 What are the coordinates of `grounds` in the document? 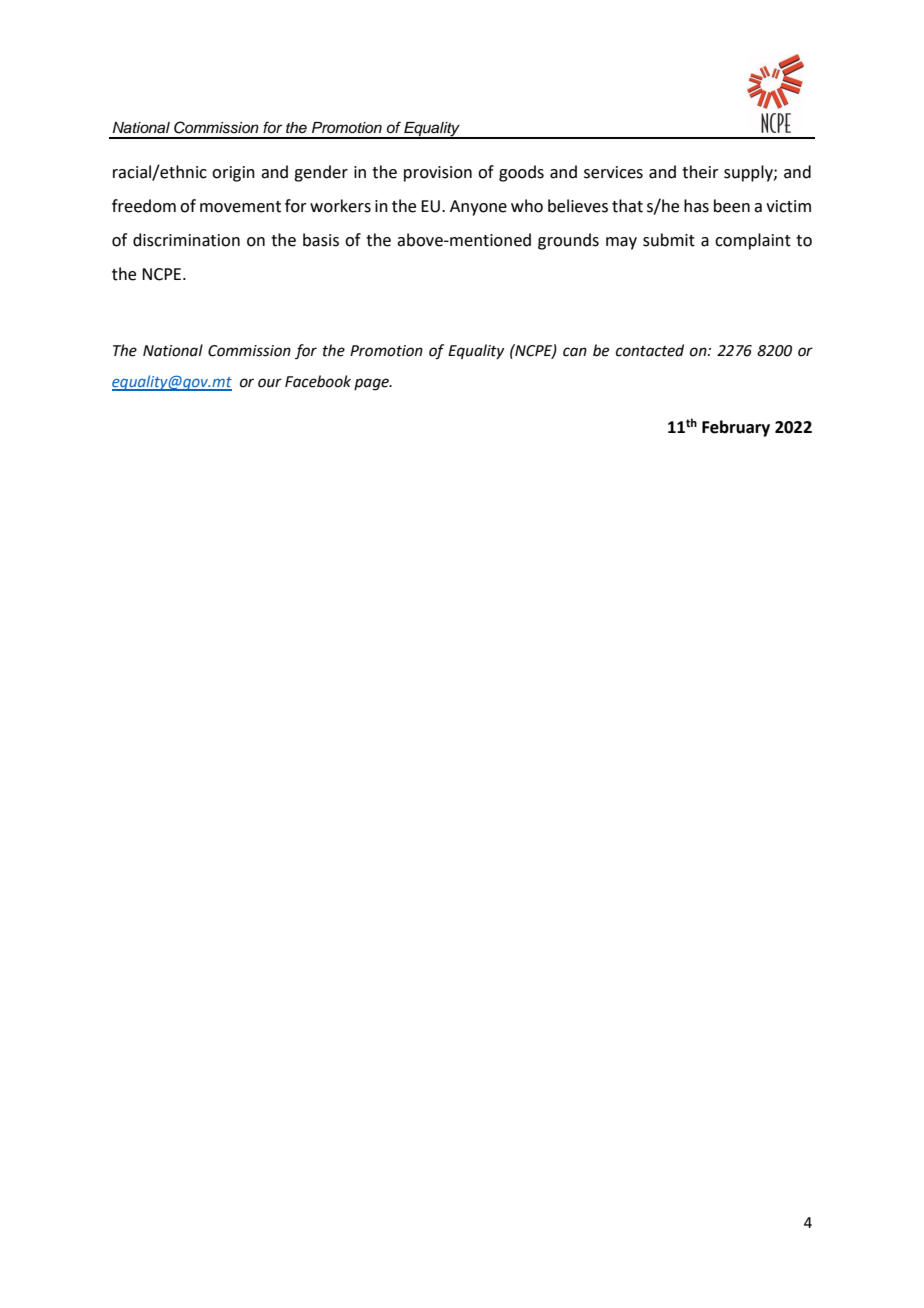 It's located at (568, 241).
